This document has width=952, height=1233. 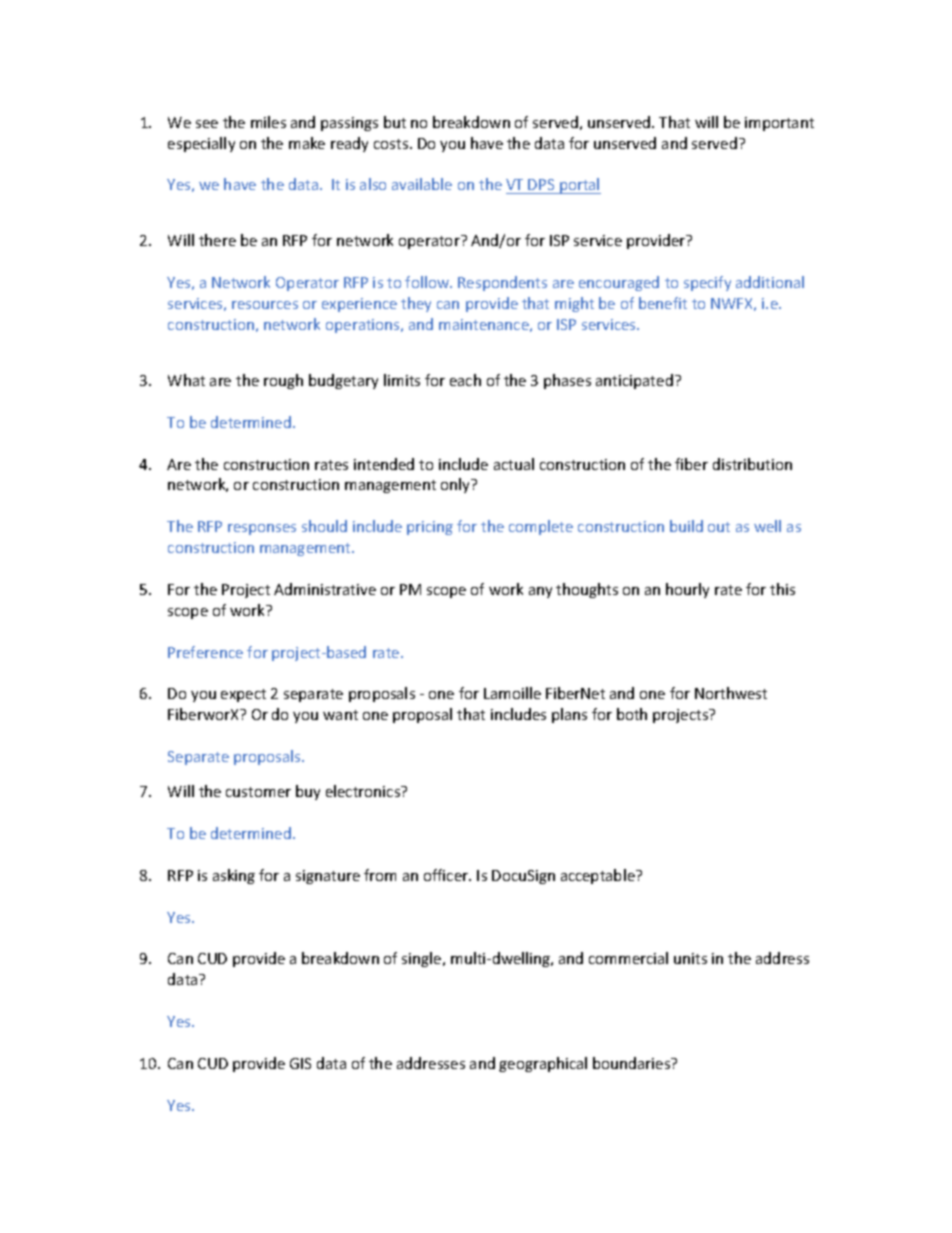 I want to click on any, so click(x=540, y=592).
